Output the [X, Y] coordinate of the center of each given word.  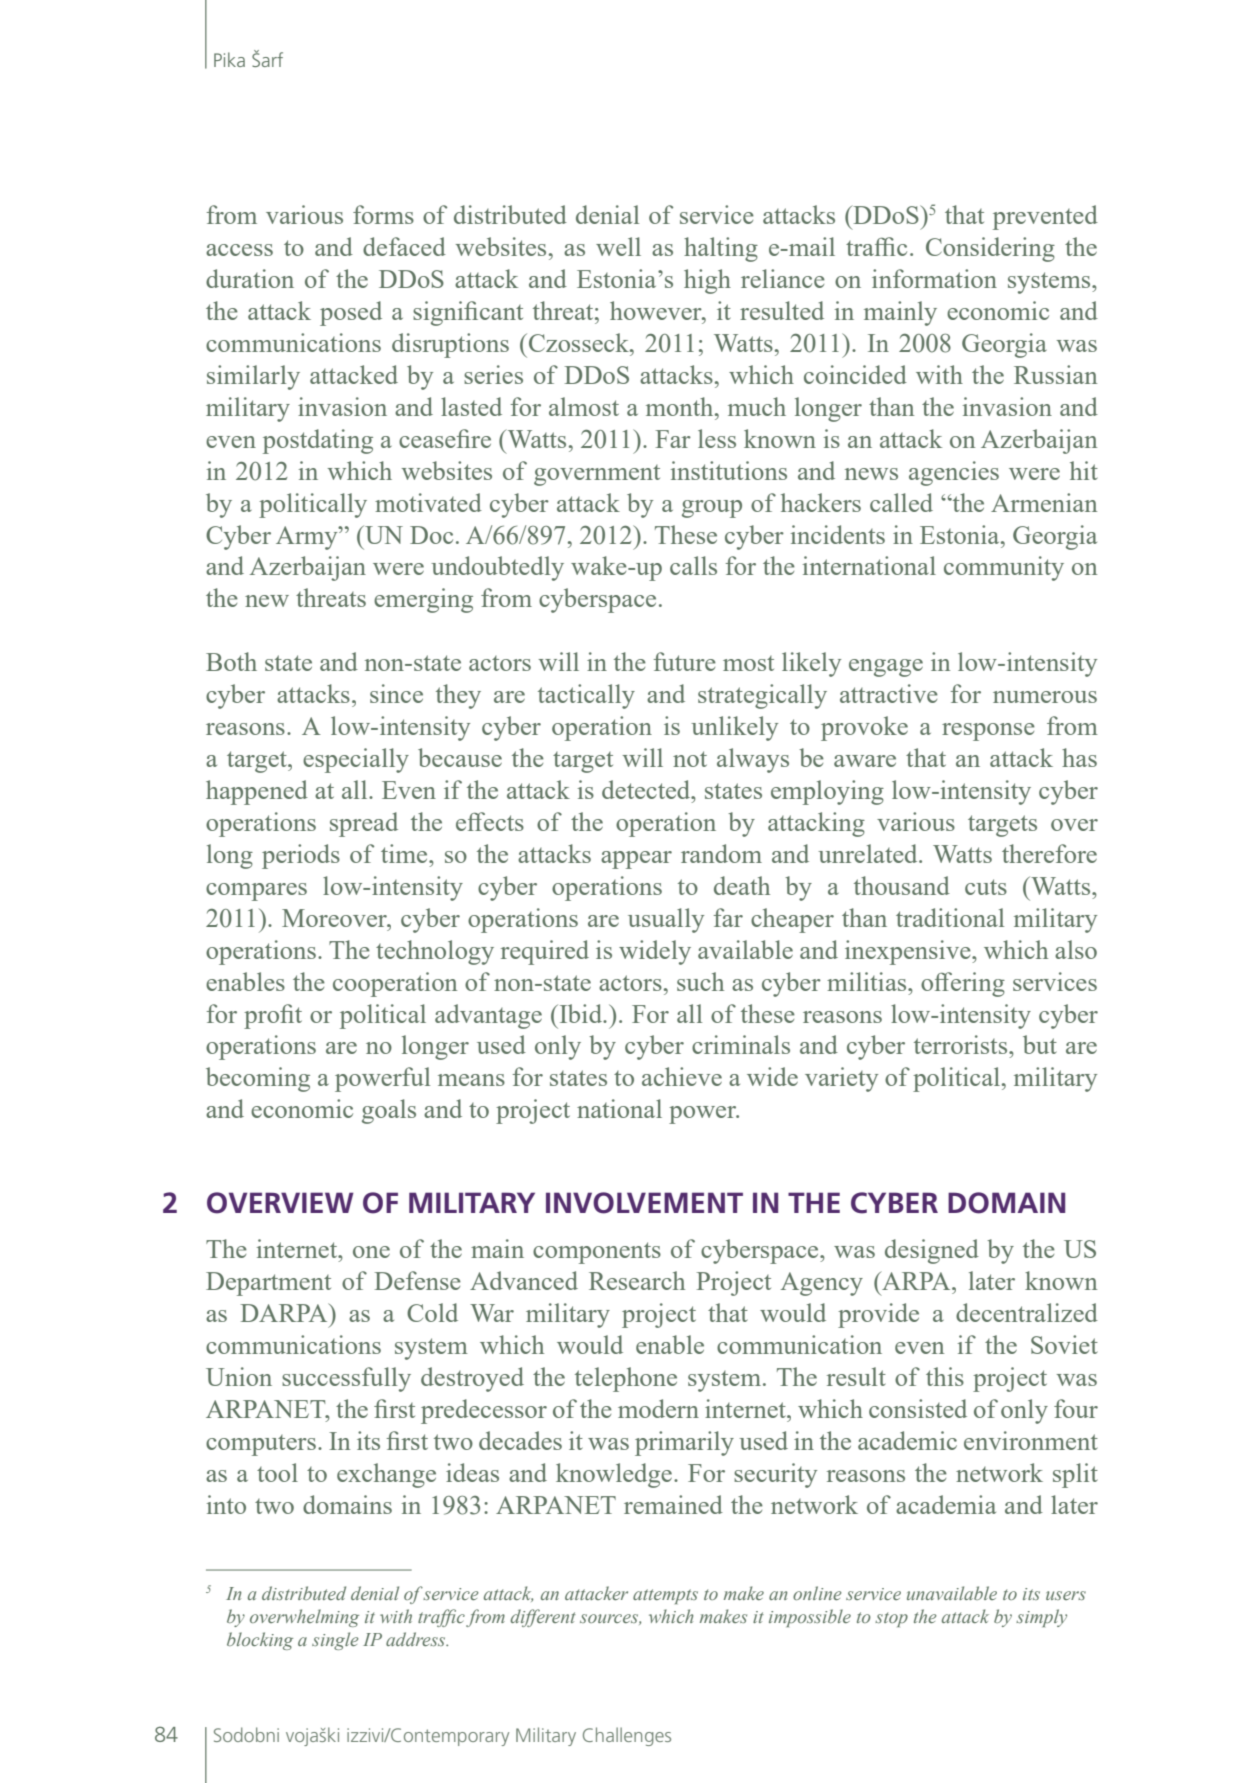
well [618, 246]
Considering [990, 249]
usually [666, 920]
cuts [986, 887]
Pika [229, 59]
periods [301, 856]
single [335, 1641]
